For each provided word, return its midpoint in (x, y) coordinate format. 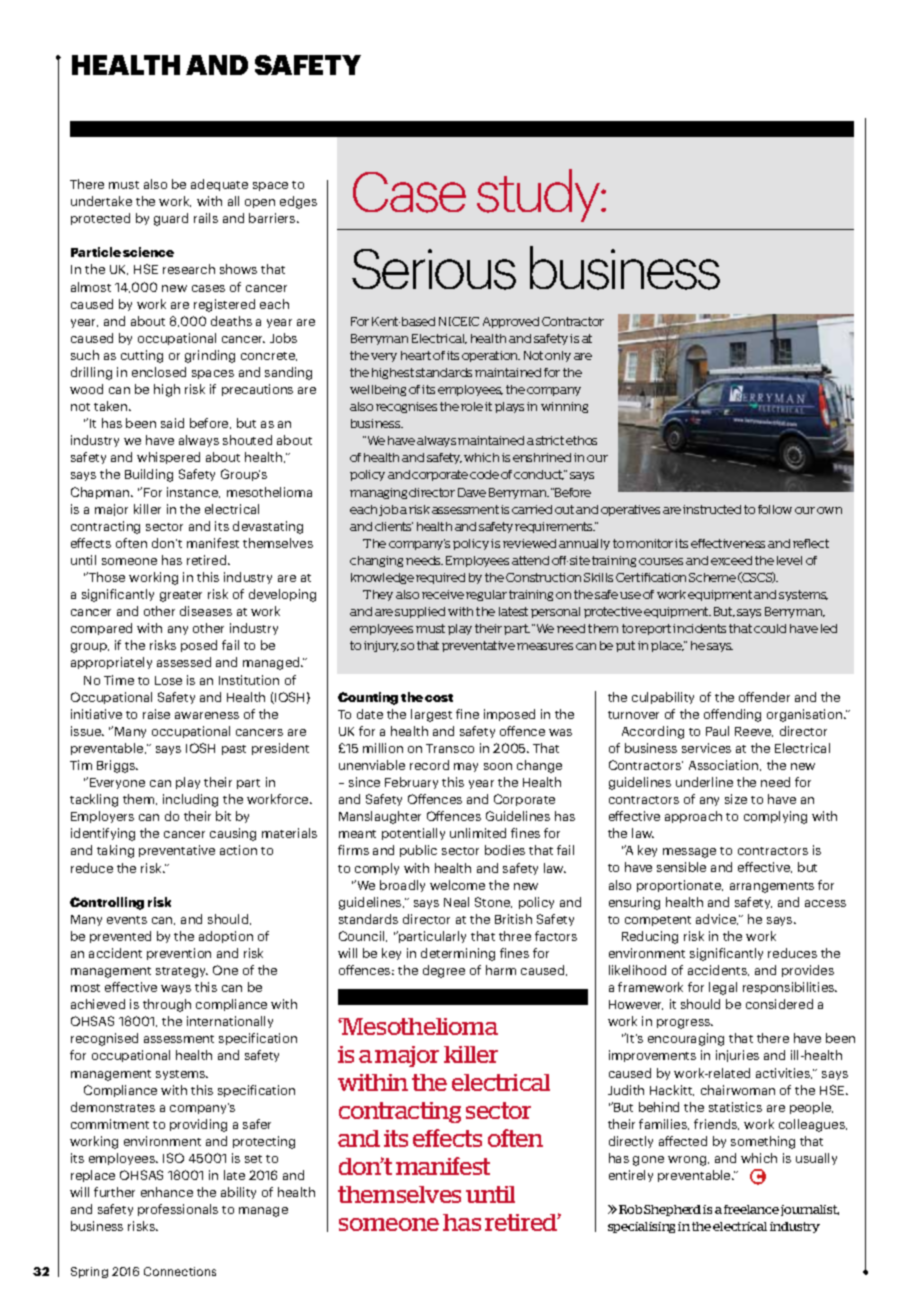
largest (431, 715)
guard (171, 219)
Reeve (754, 732)
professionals (178, 1210)
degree (444, 971)
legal (723, 988)
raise (156, 714)
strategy (182, 972)
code (484, 474)
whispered (168, 458)
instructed (712, 509)
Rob (630, 1209)
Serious (434, 269)
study (540, 195)
